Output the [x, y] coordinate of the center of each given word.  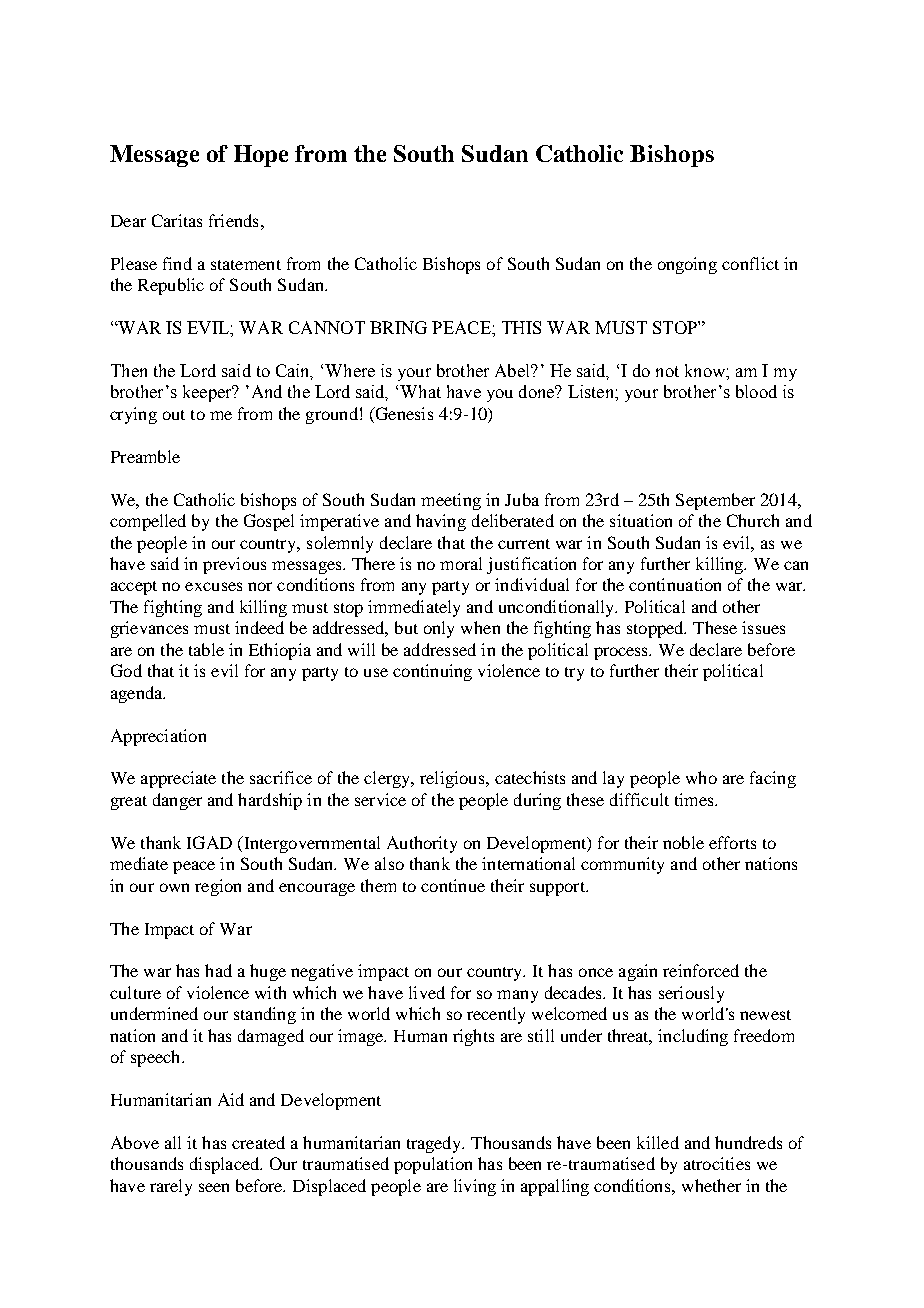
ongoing [687, 265]
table [206, 649]
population [433, 1165]
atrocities [717, 1163]
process [622, 653]
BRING [398, 327]
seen [214, 1187]
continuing [432, 672]
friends [233, 220]
